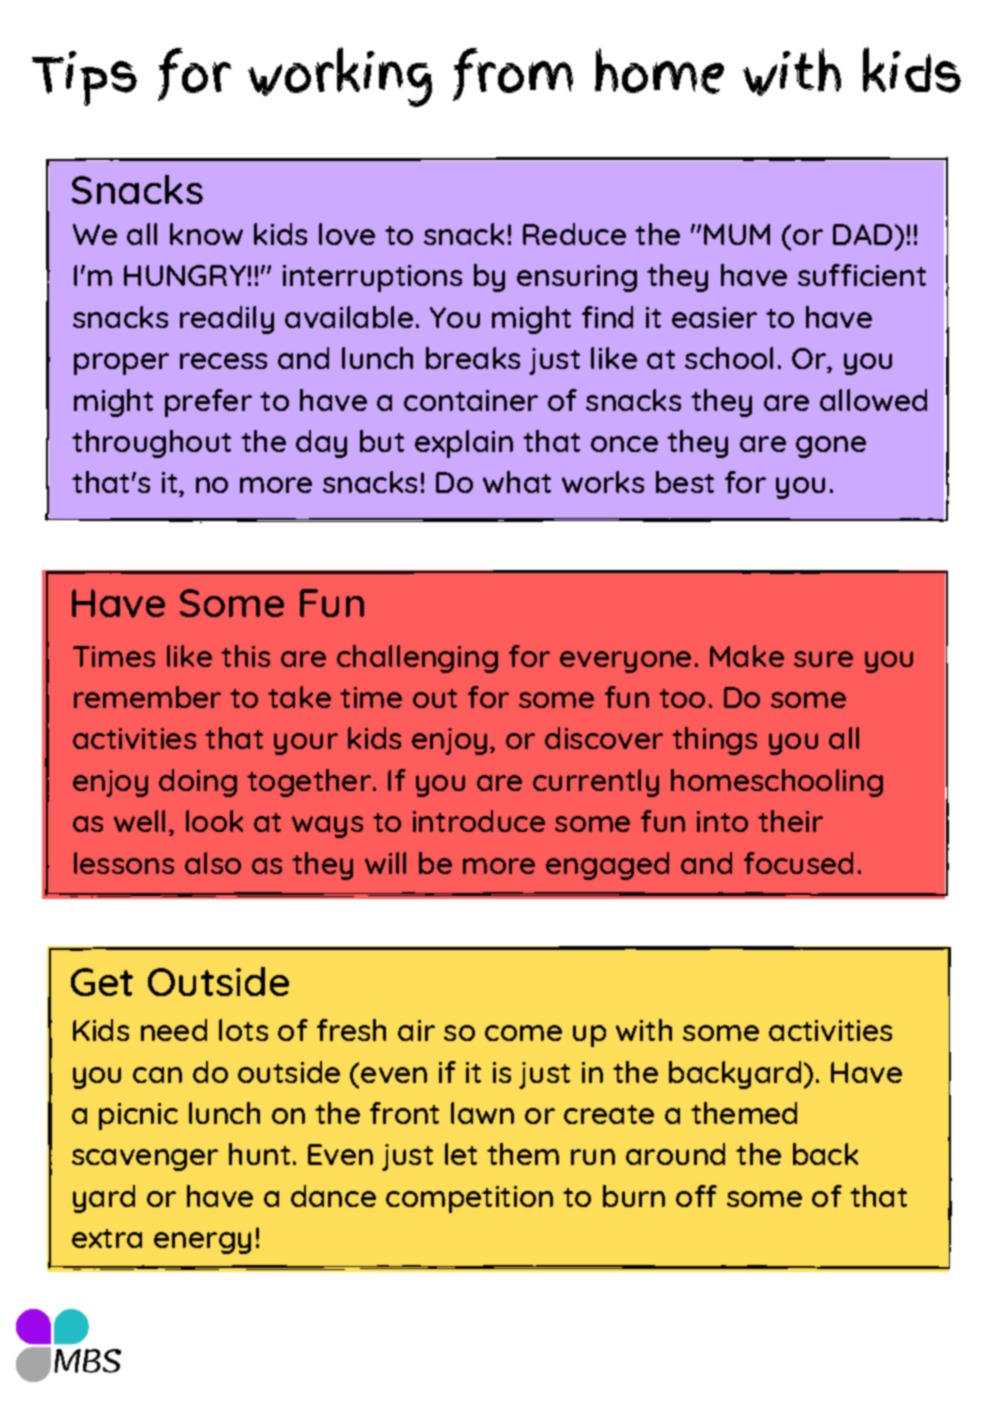 This screenshot has height=1407, width=995. I want to click on from, so click(513, 74).
